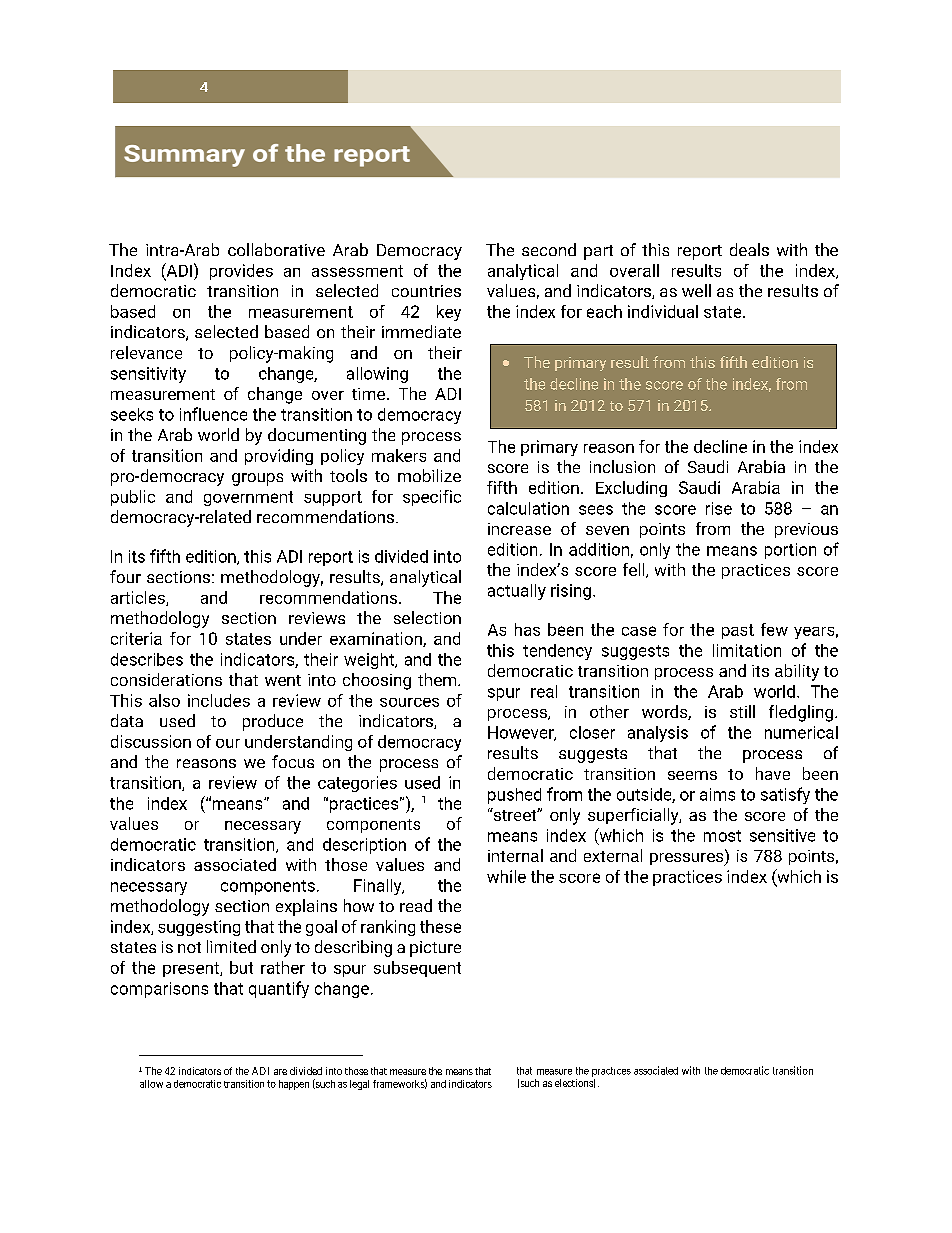 The height and width of the screenshot is (1233, 952). I want to click on rise, so click(719, 508).
